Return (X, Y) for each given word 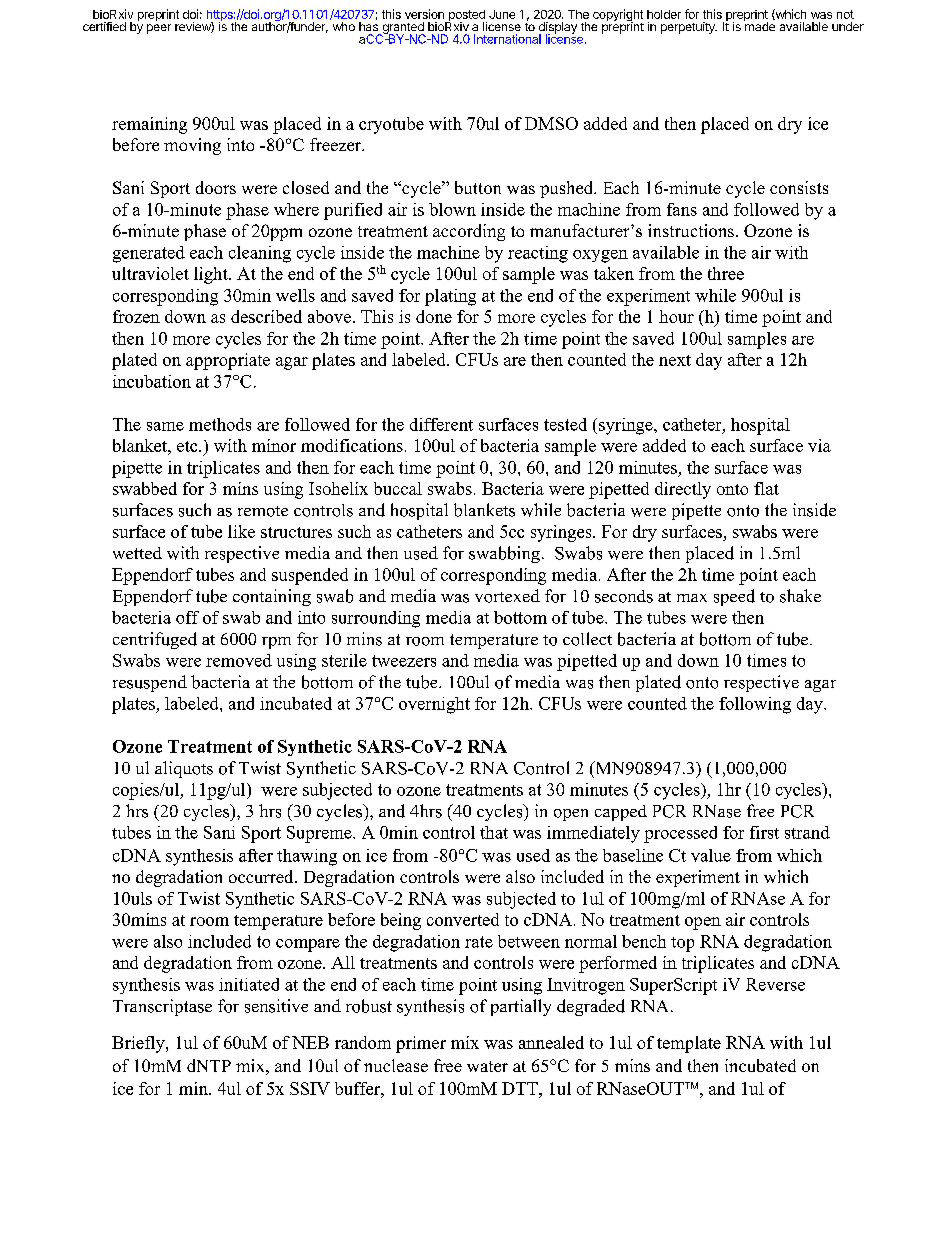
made (759, 25)
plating (450, 297)
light (212, 275)
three (726, 273)
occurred (262, 876)
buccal (398, 488)
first (764, 832)
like (241, 531)
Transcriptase (162, 1007)
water (487, 1066)
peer (159, 29)
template (689, 1044)
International (507, 39)
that (494, 832)
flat (766, 488)
